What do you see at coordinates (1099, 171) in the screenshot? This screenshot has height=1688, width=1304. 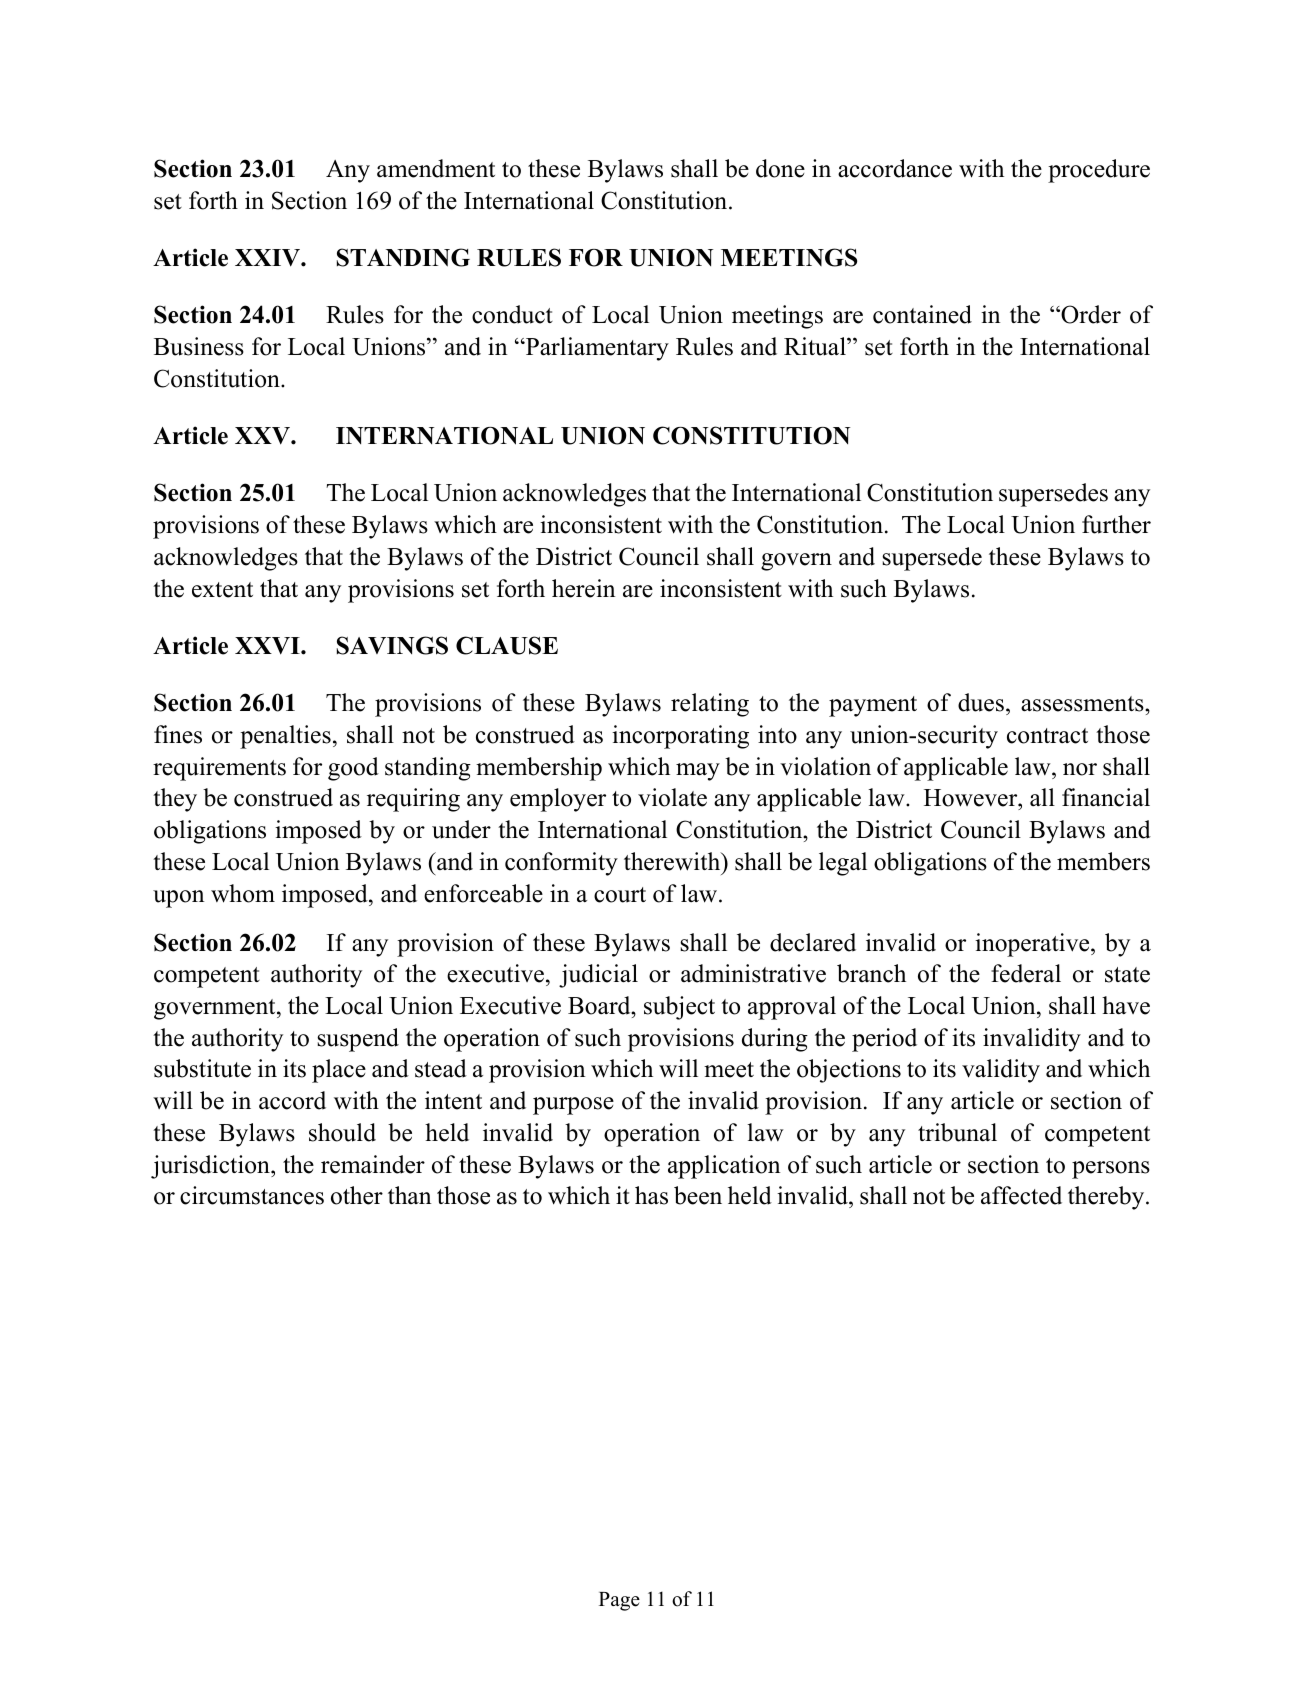 I see `procedure` at bounding box center [1099, 171].
